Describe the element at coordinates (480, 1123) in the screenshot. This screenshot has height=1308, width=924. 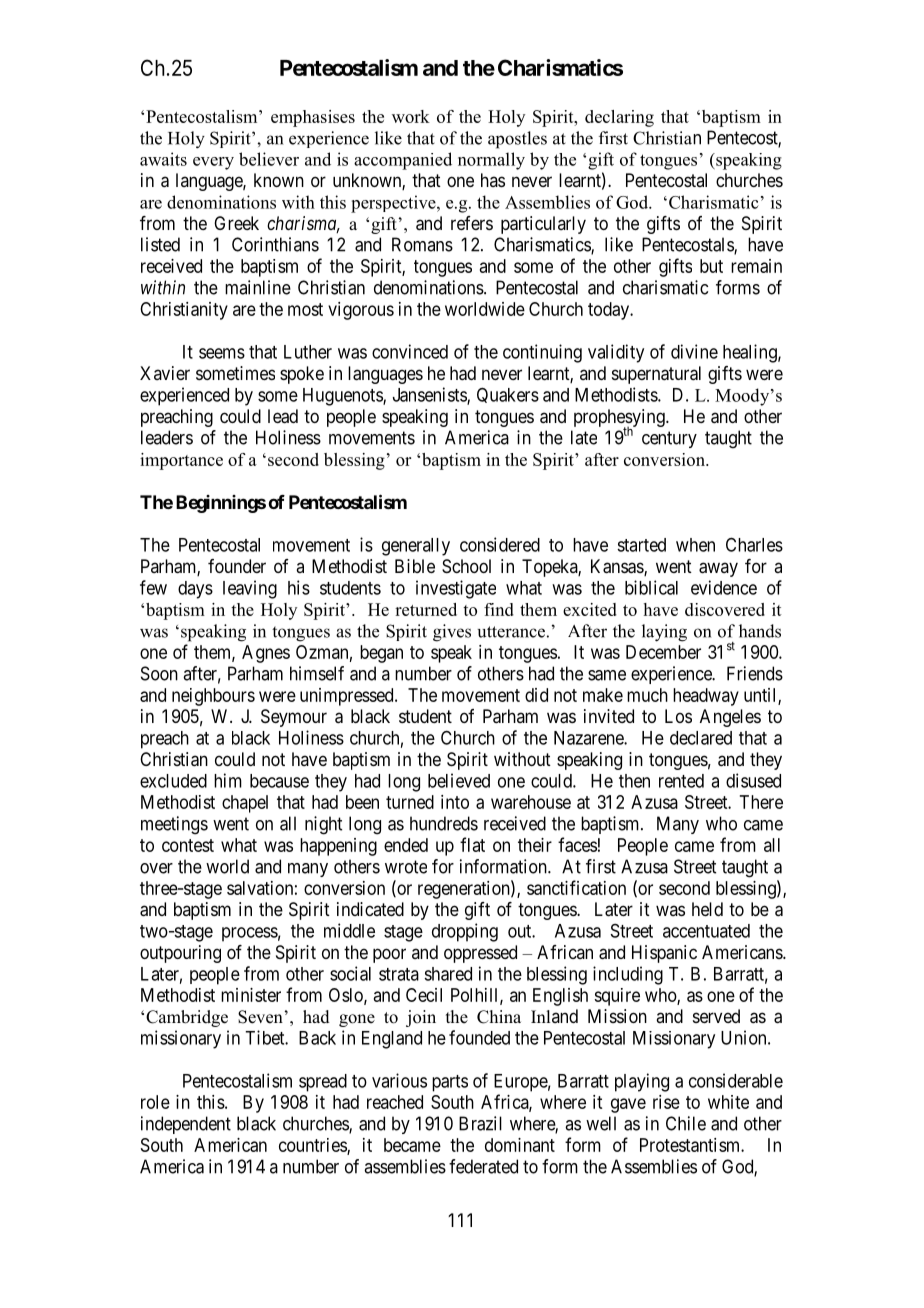
I see `Brazil` at that location.
